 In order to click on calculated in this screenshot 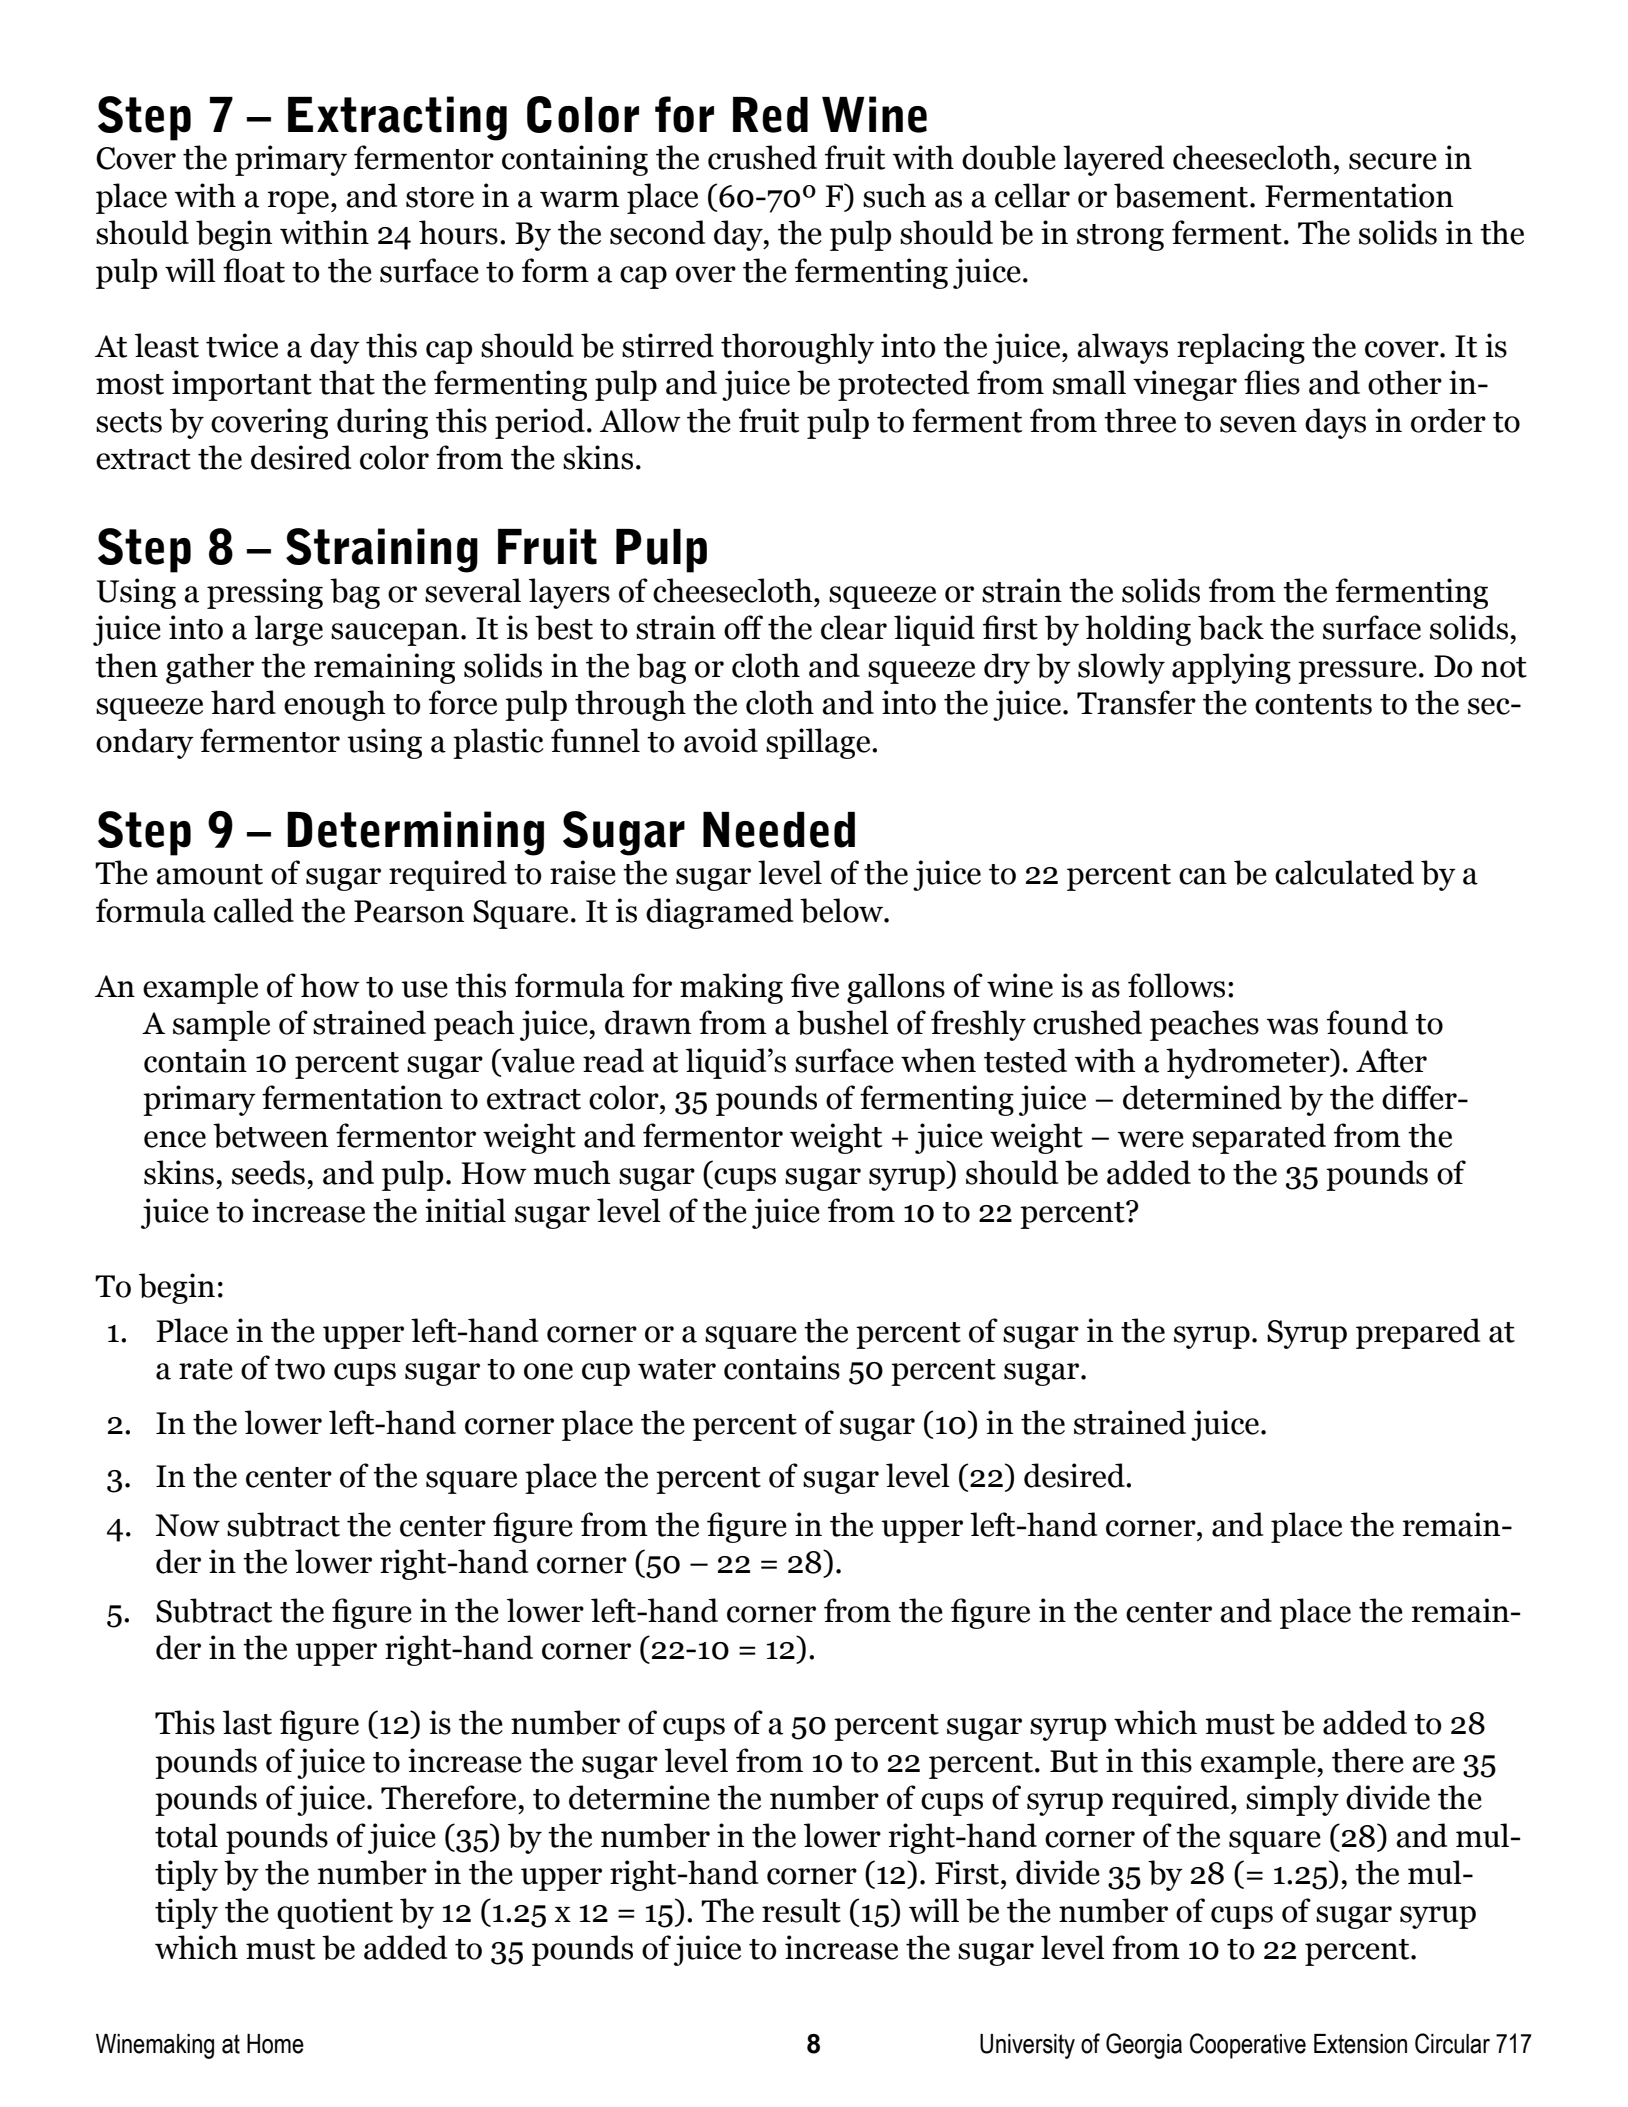, I will do `click(1344, 872)`.
